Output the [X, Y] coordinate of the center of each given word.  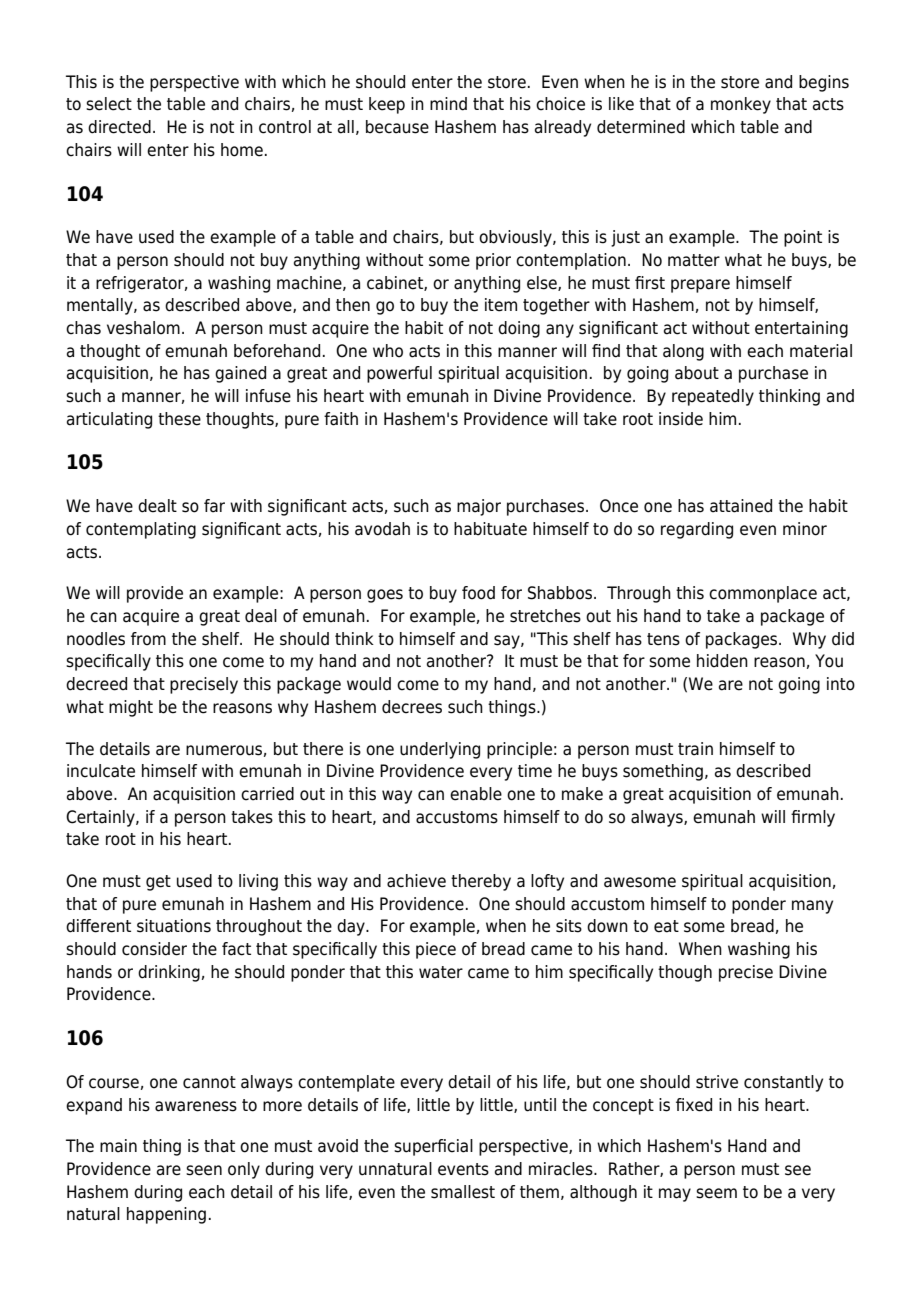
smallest [463, 1192]
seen [204, 1170]
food [478, 593]
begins [824, 83]
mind [448, 104]
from [148, 639]
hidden [722, 661]
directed [119, 127]
